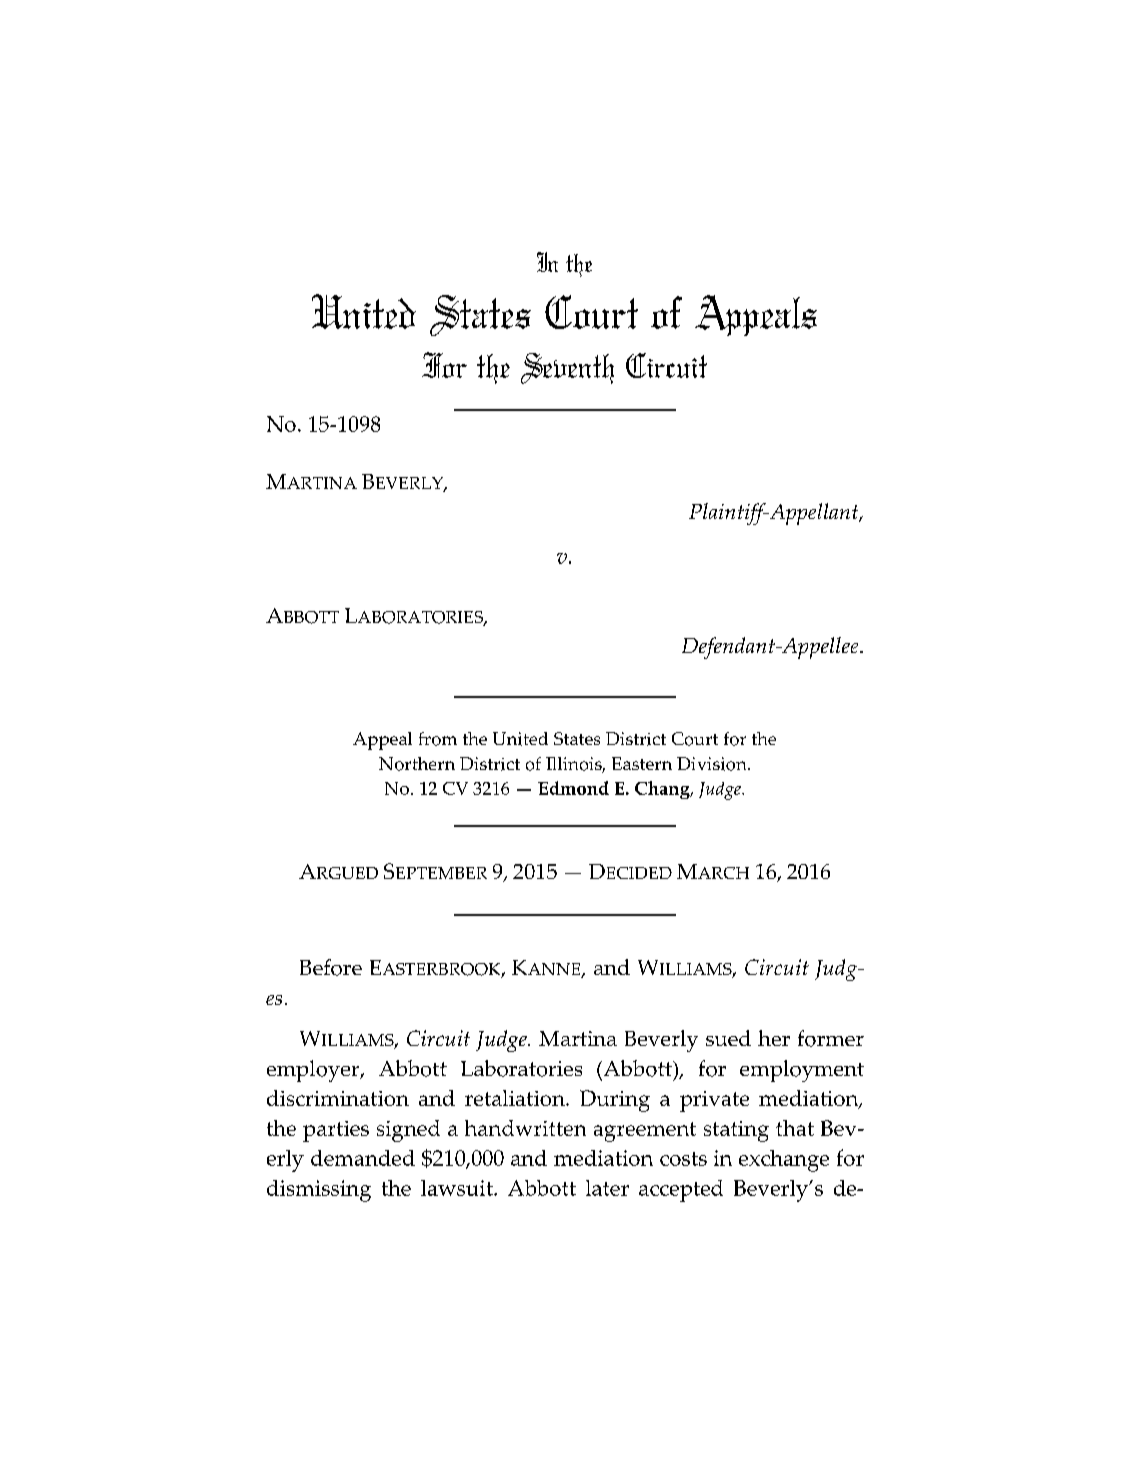 The width and height of the document is (1130, 1462). What do you see at coordinates (831, 1038) in the document?
I see `former` at bounding box center [831, 1038].
